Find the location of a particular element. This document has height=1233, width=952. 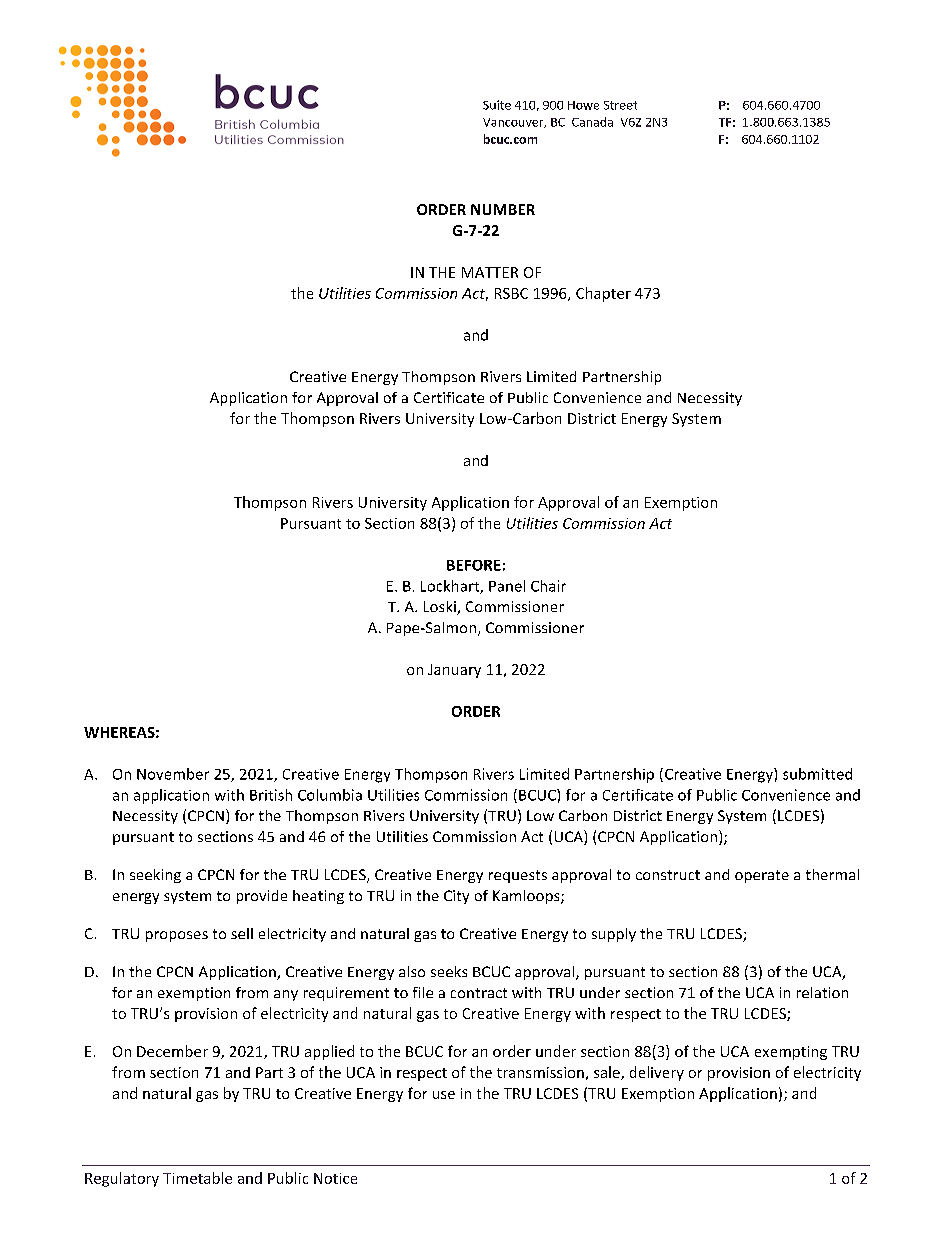

November is located at coordinates (173, 774).
